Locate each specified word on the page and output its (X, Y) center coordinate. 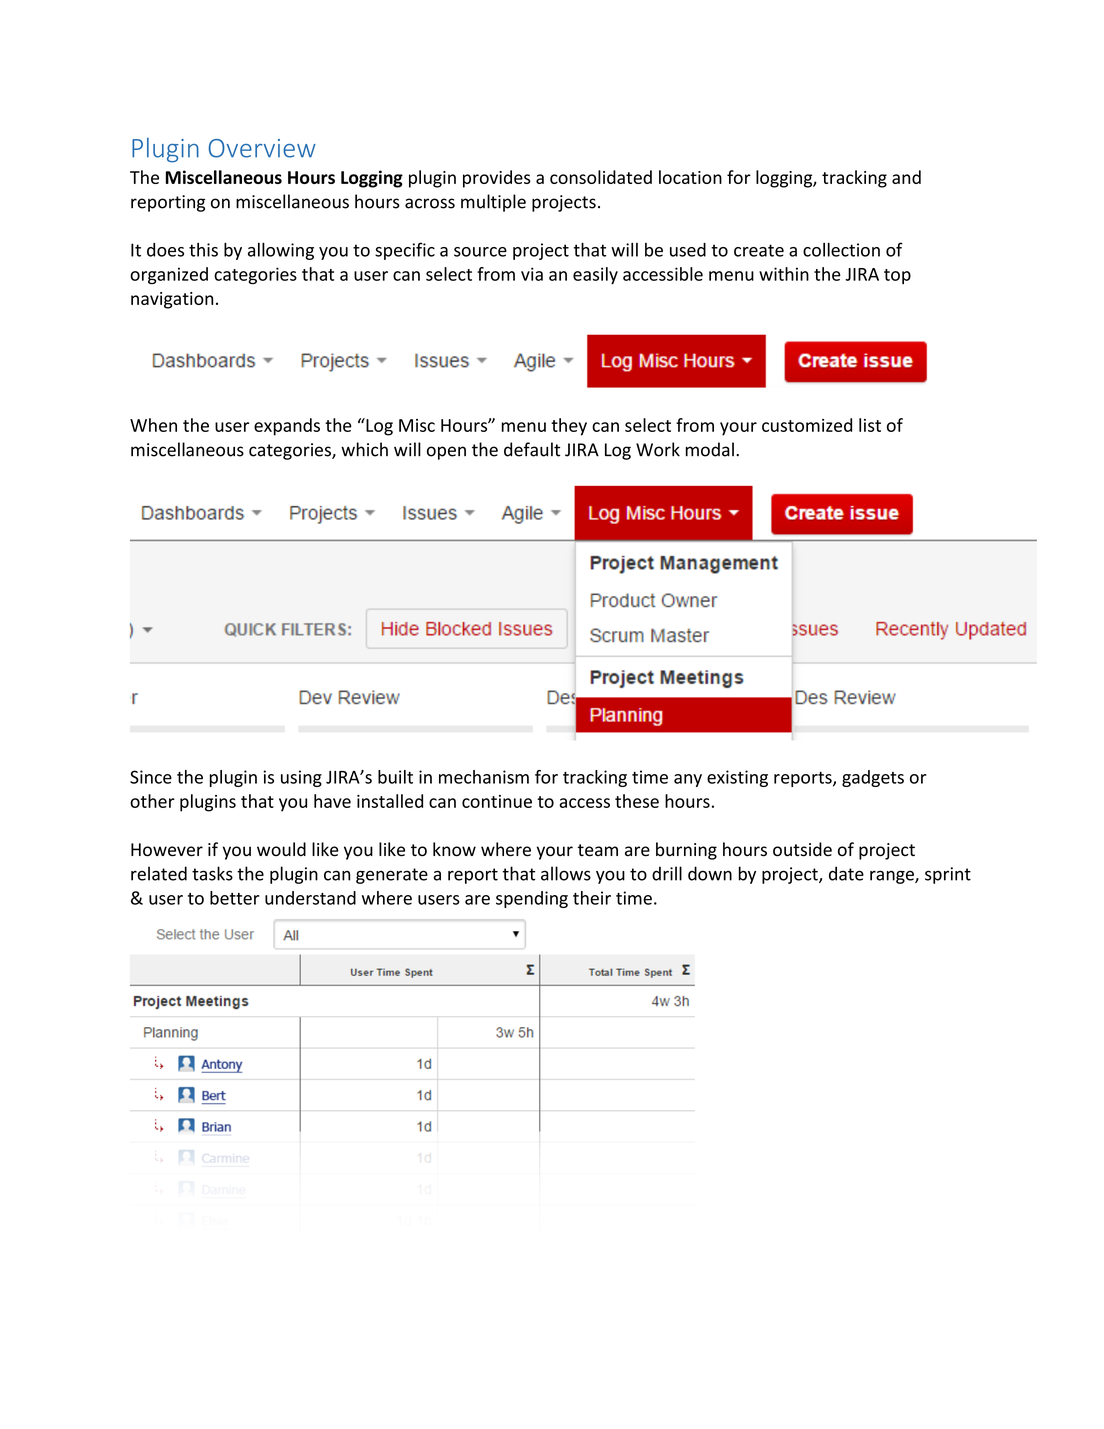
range (893, 877)
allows (566, 873)
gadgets (873, 778)
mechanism (484, 777)
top (897, 276)
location (690, 177)
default (532, 449)
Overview (262, 148)
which (364, 449)
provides (497, 179)
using (301, 778)
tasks (212, 873)
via (532, 274)
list (870, 425)
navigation (172, 300)
